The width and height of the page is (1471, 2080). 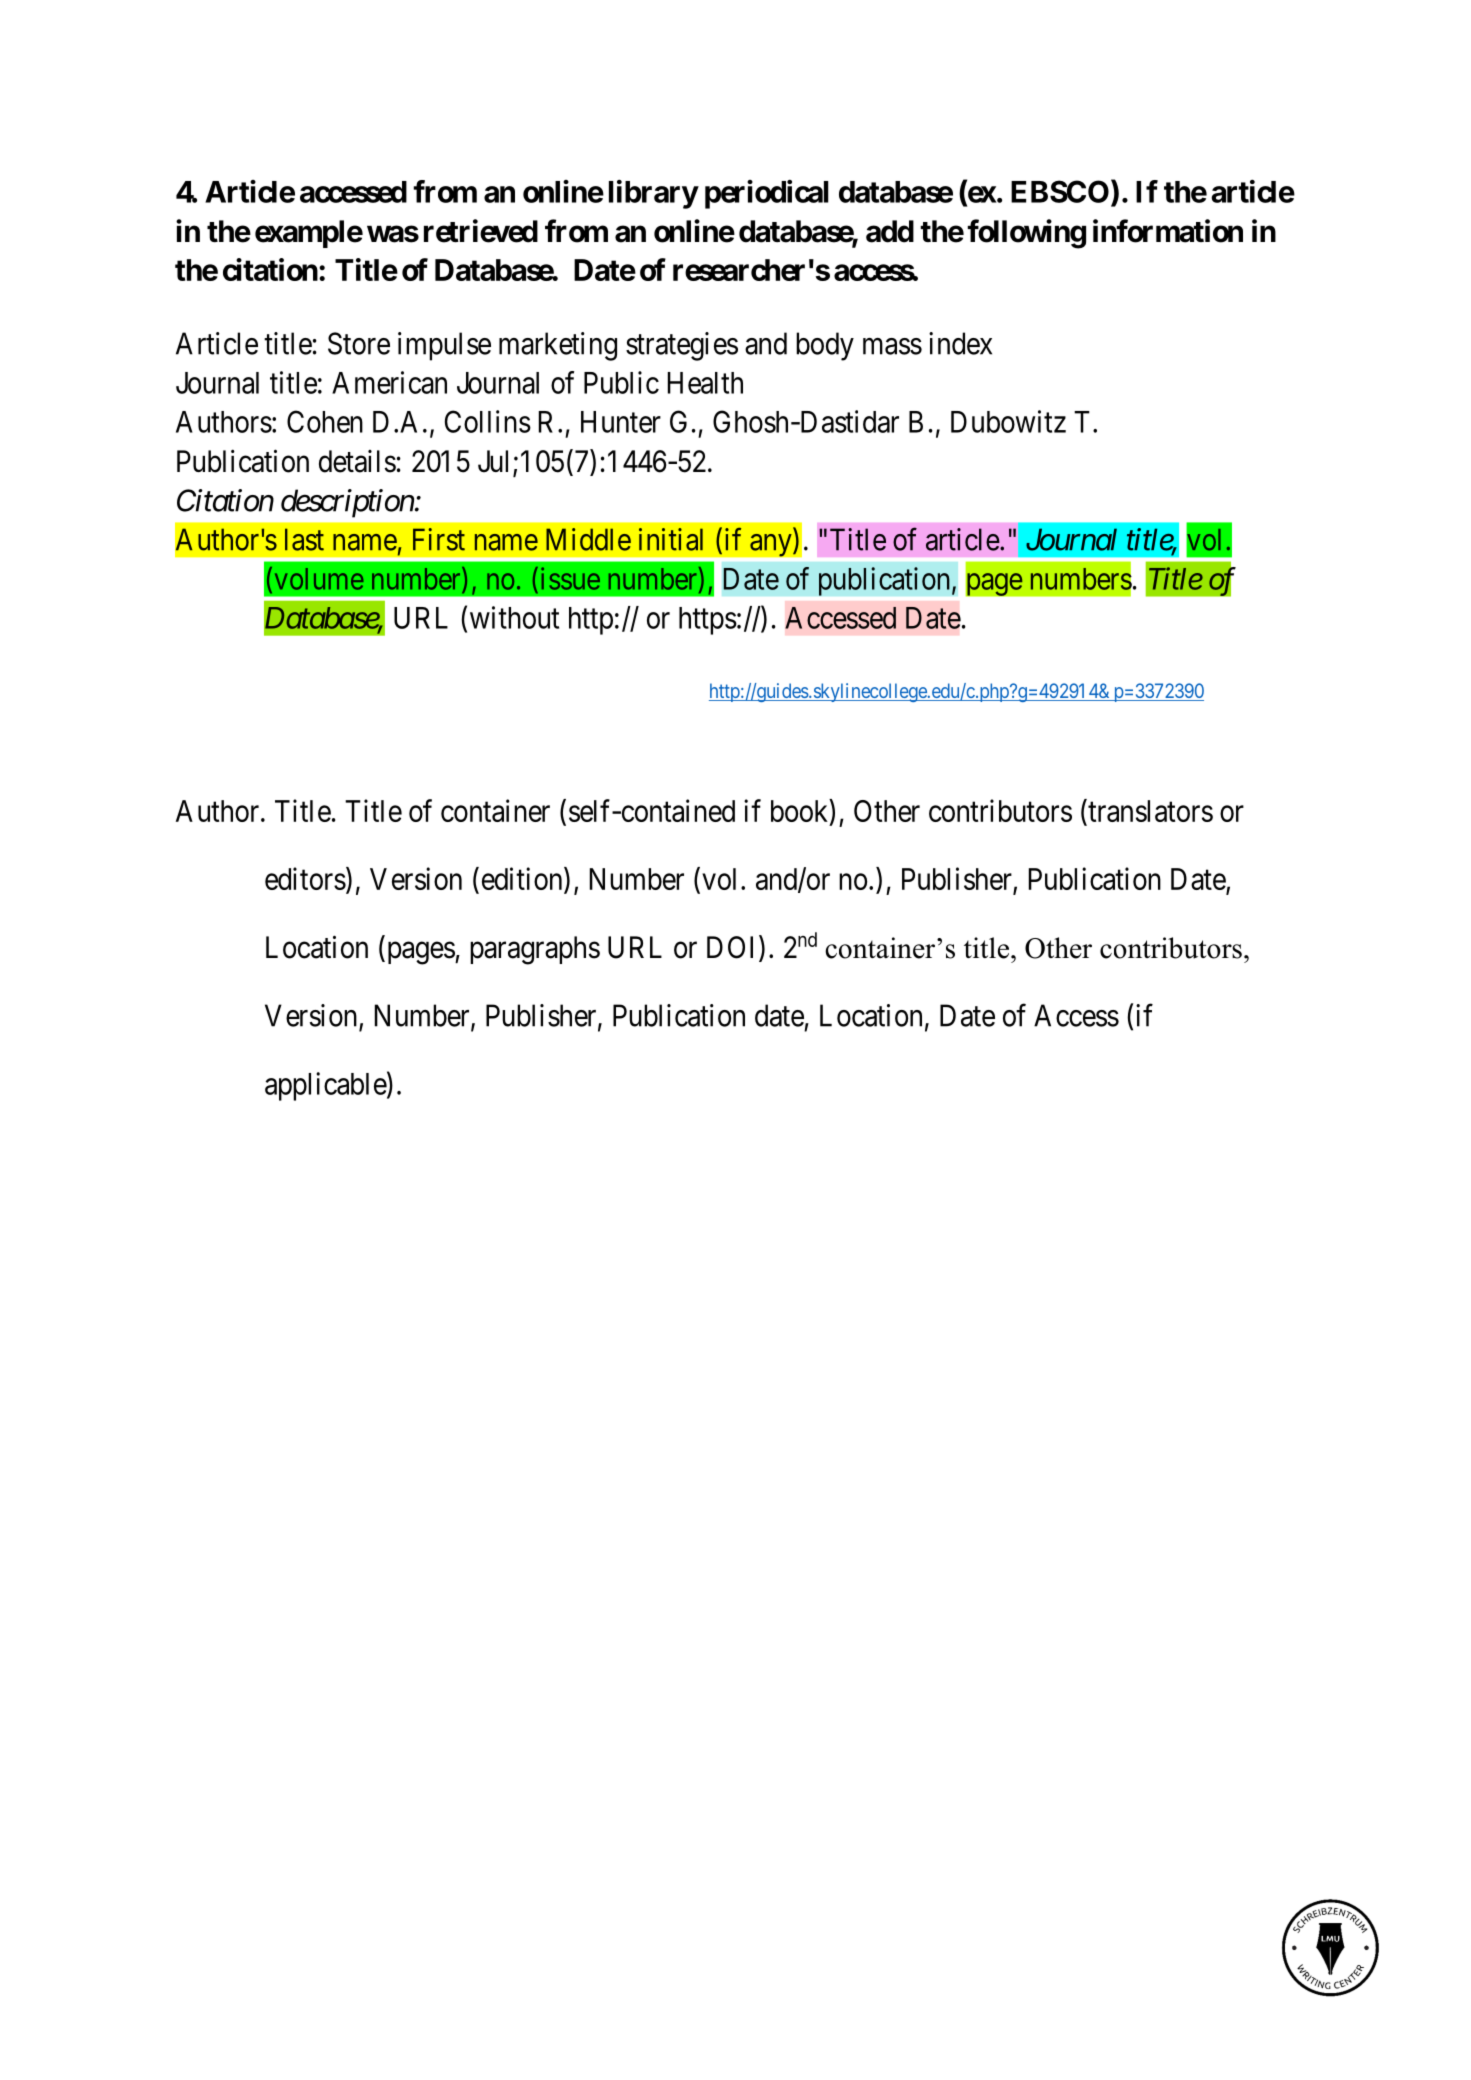 What do you see at coordinates (514, 617) in the page?
I see `without` at bounding box center [514, 617].
